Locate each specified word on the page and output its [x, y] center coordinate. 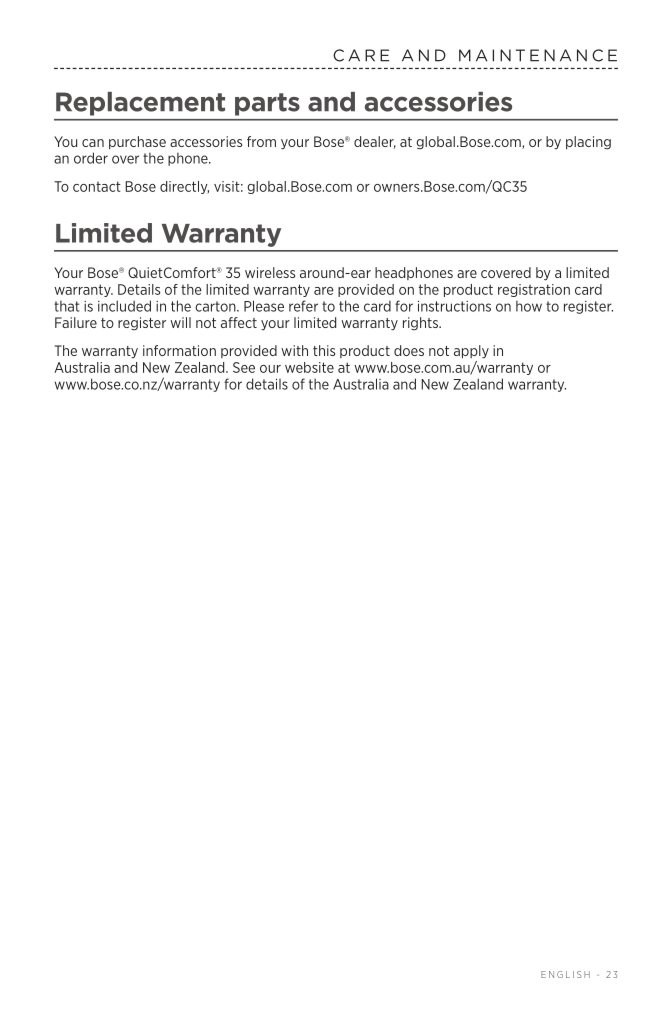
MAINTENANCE [538, 55]
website [309, 367]
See [244, 367]
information [179, 350]
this [324, 350]
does [409, 350]
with [294, 350]
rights [421, 324]
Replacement [140, 104]
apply [471, 352]
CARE [361, 55]
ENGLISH [565, 974]
